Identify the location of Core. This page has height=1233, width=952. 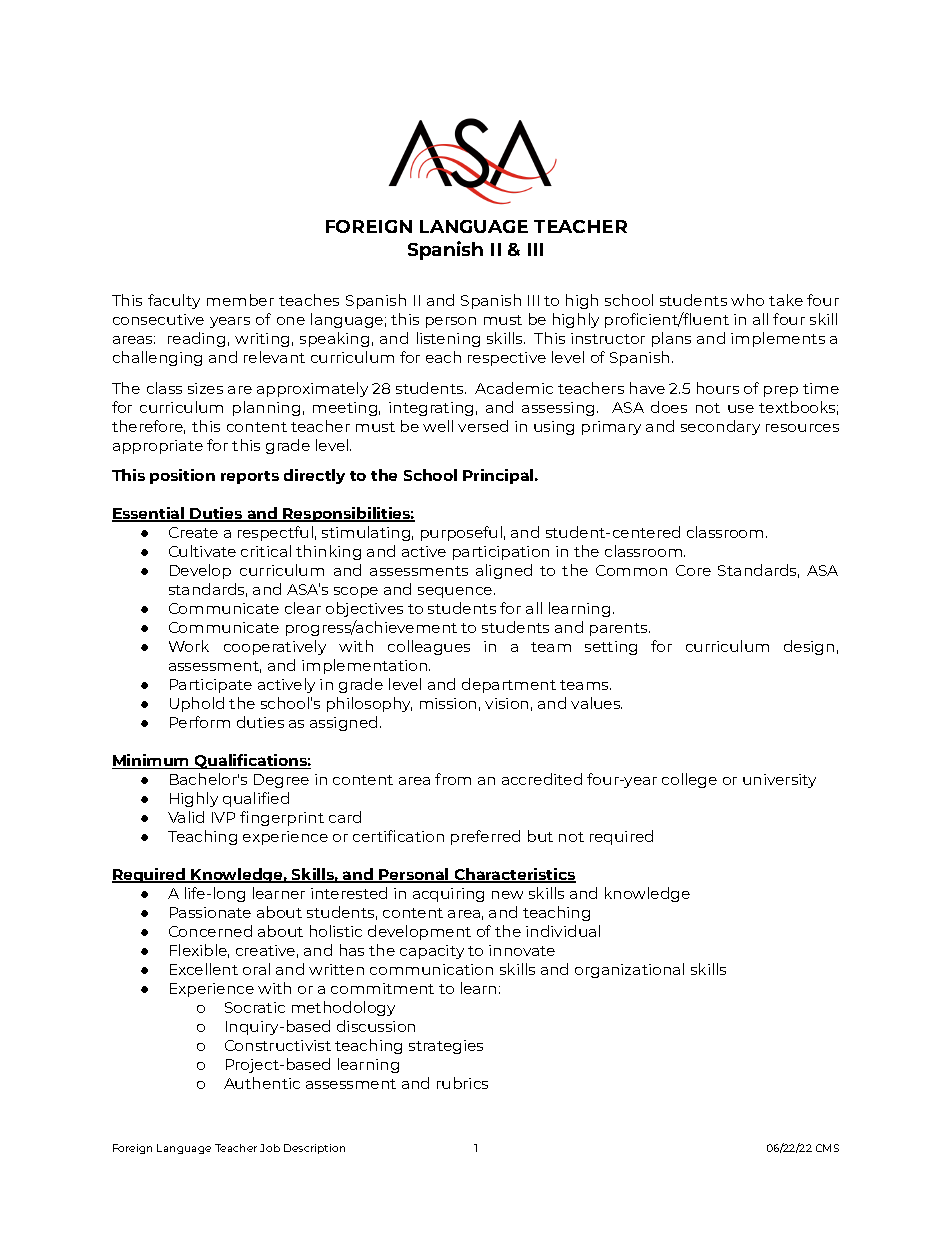
(693, 570).
